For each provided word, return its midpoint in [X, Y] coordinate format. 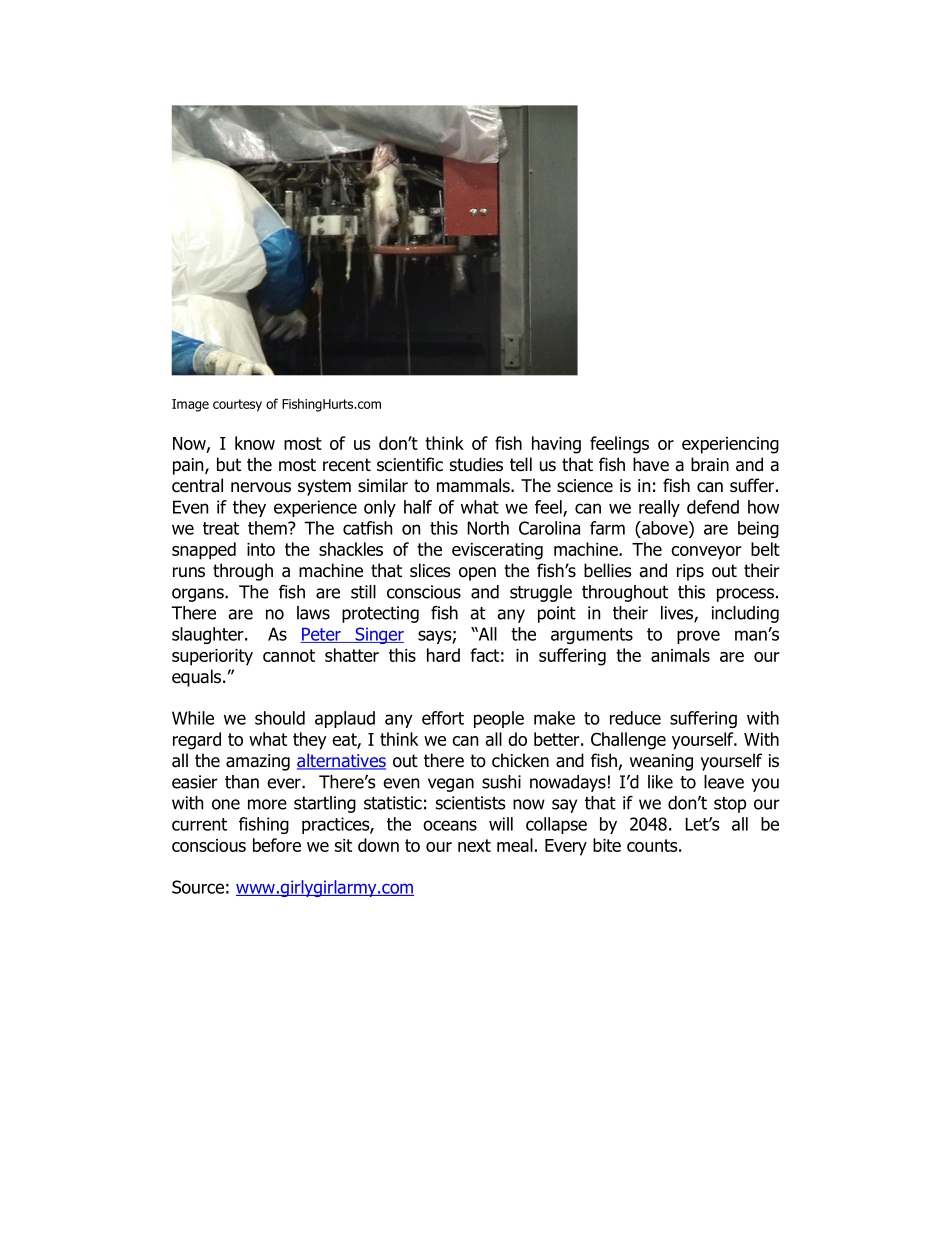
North [488, 528]
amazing [258, 762]
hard [443, 655]
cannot [289, 655]
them [268, 528]
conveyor [706, 553]
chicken [520, 760]
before [277, 845]
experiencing [730, 445]
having [556, 445]
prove [698, 637]
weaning [661, 762]
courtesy [237, 405]
